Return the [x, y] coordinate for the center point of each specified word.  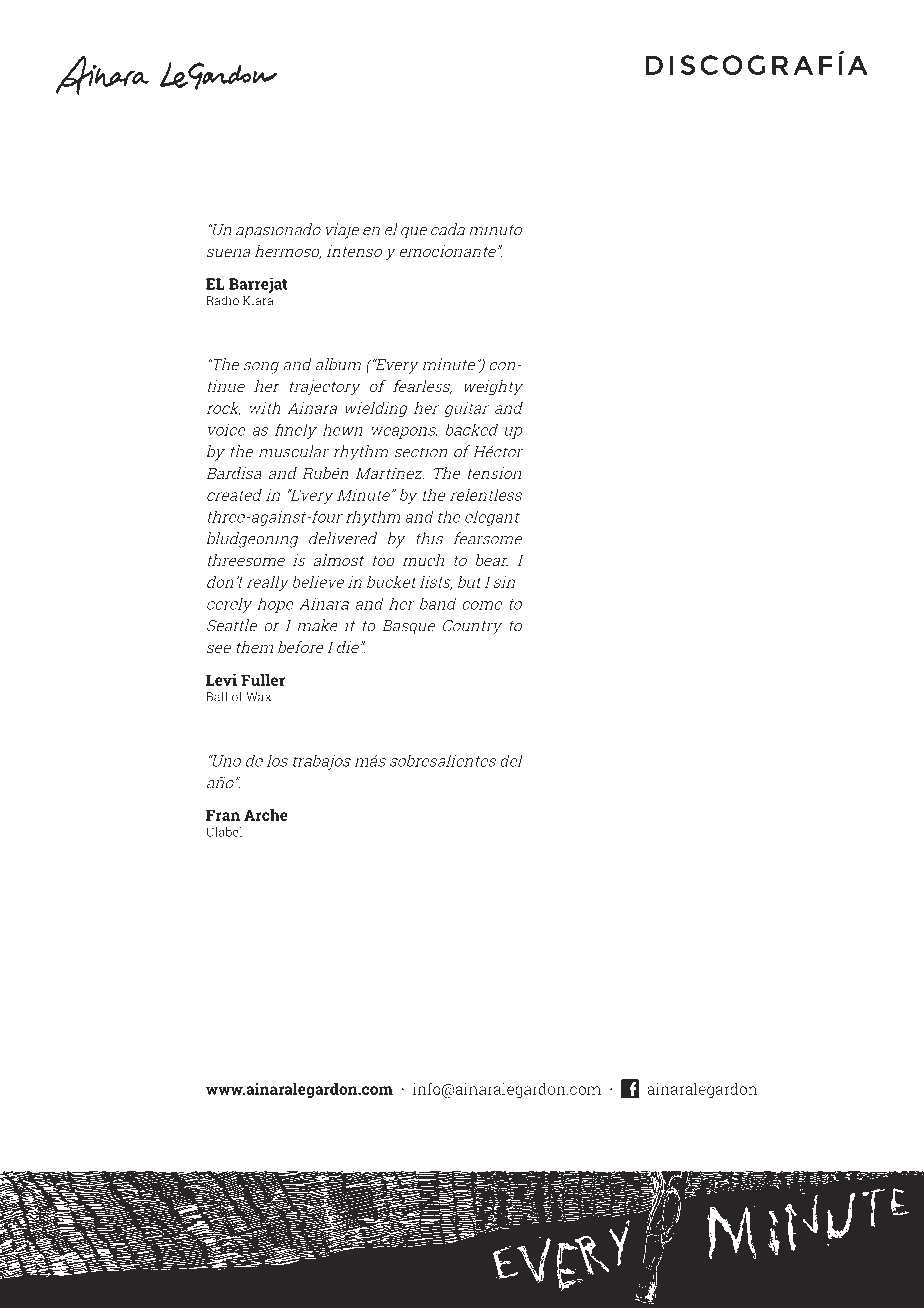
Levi [221, 680]
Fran [223, 815]
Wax [258, 697]
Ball [216, 696]
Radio [222, 300]
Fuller [263, 680]
